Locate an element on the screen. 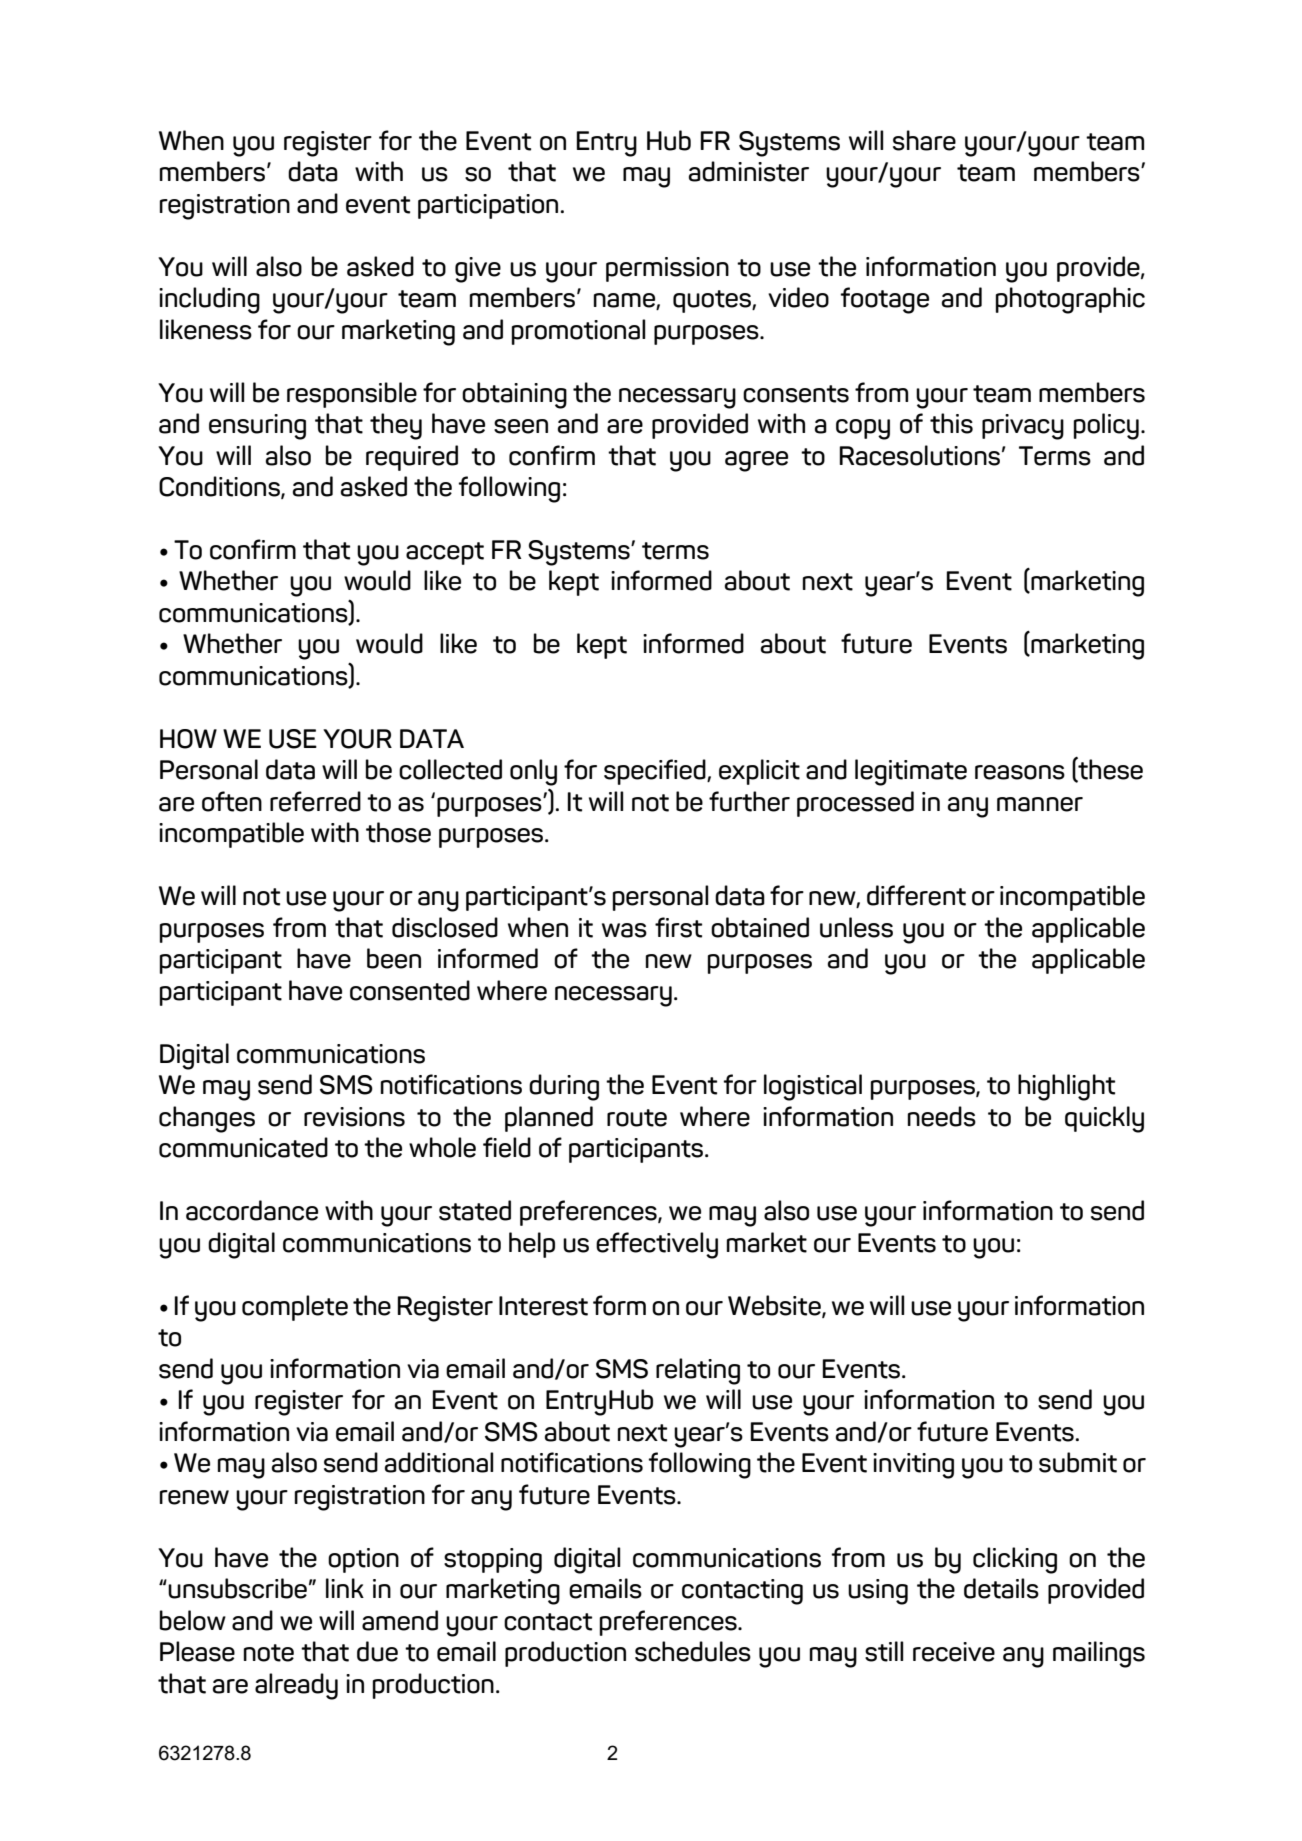 This screenshot has width=1302, height=1841. privacy is located at coordinates (1023, 427).
